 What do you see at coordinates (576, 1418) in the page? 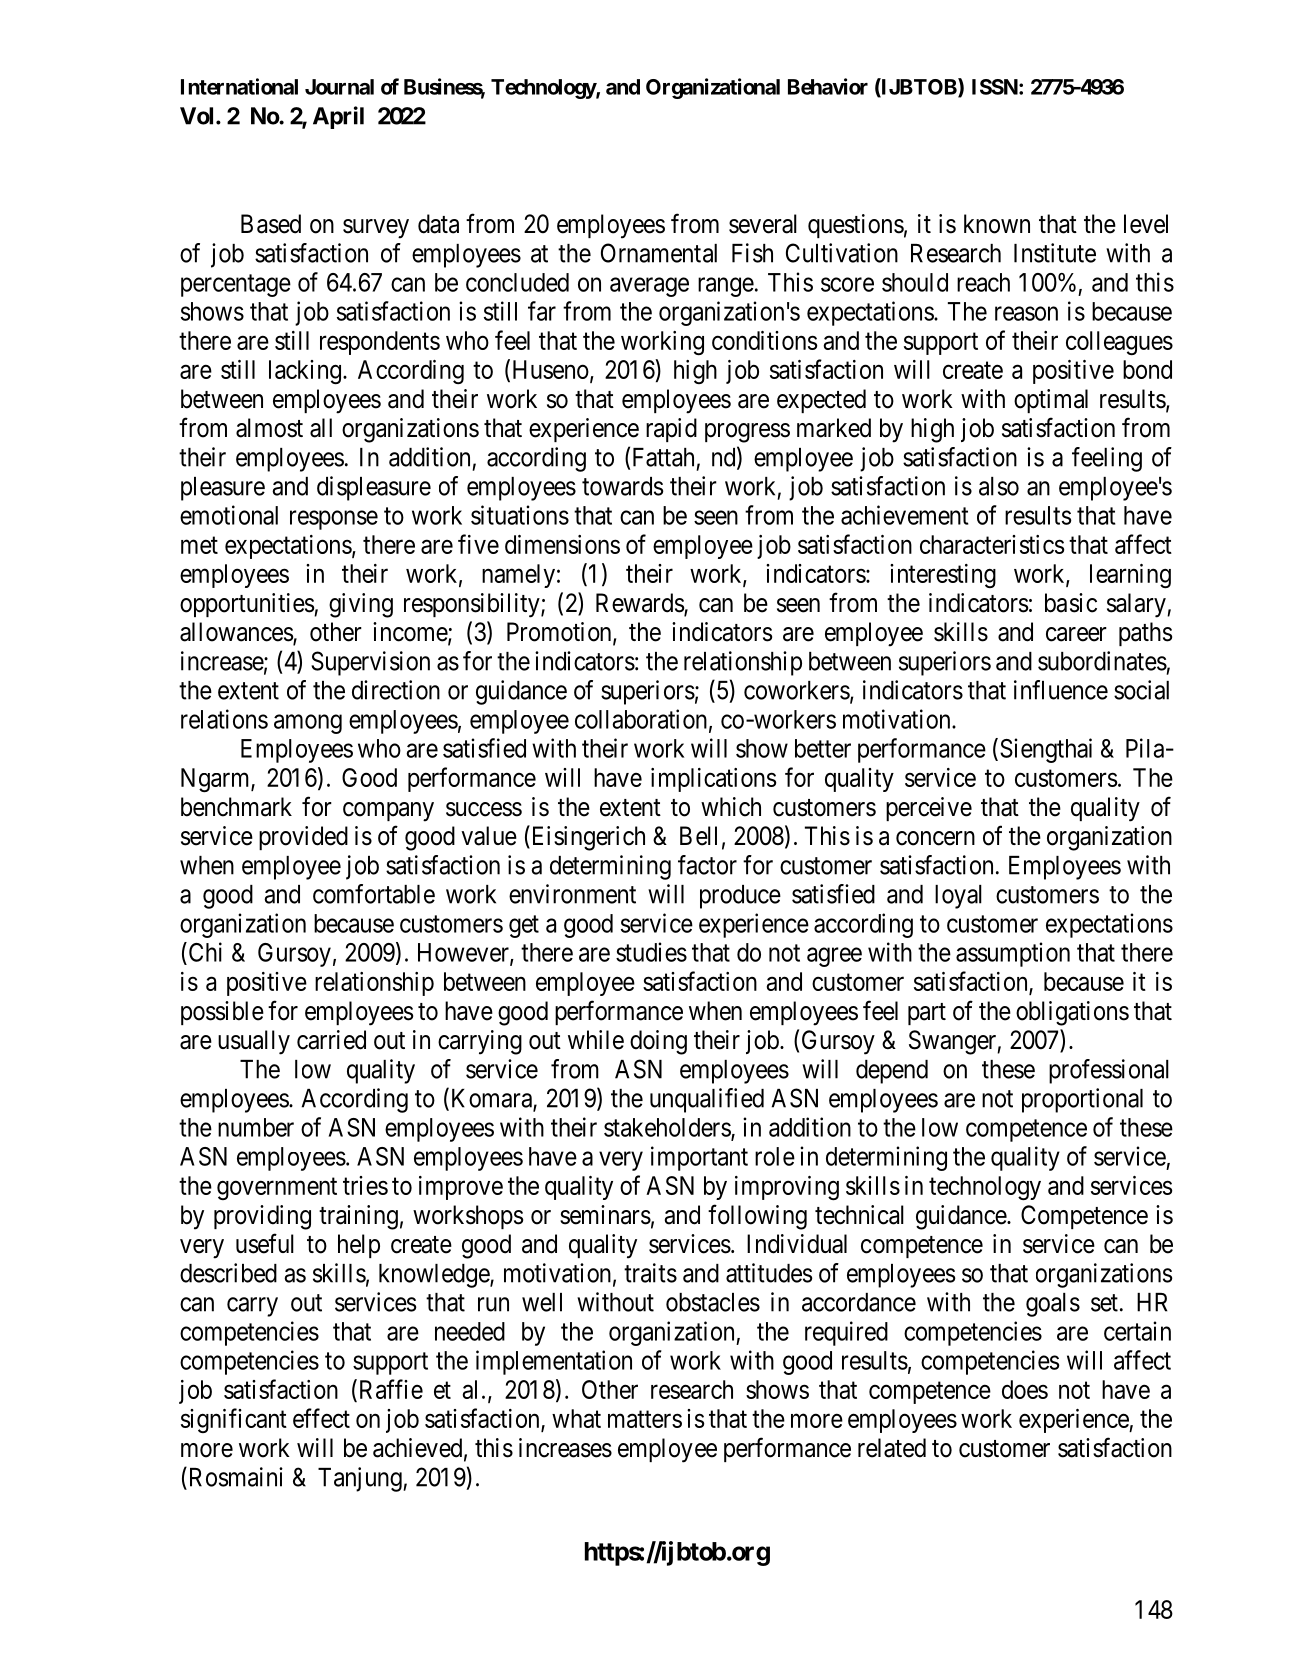
I see `what` at bounding box center [576, 1418].
